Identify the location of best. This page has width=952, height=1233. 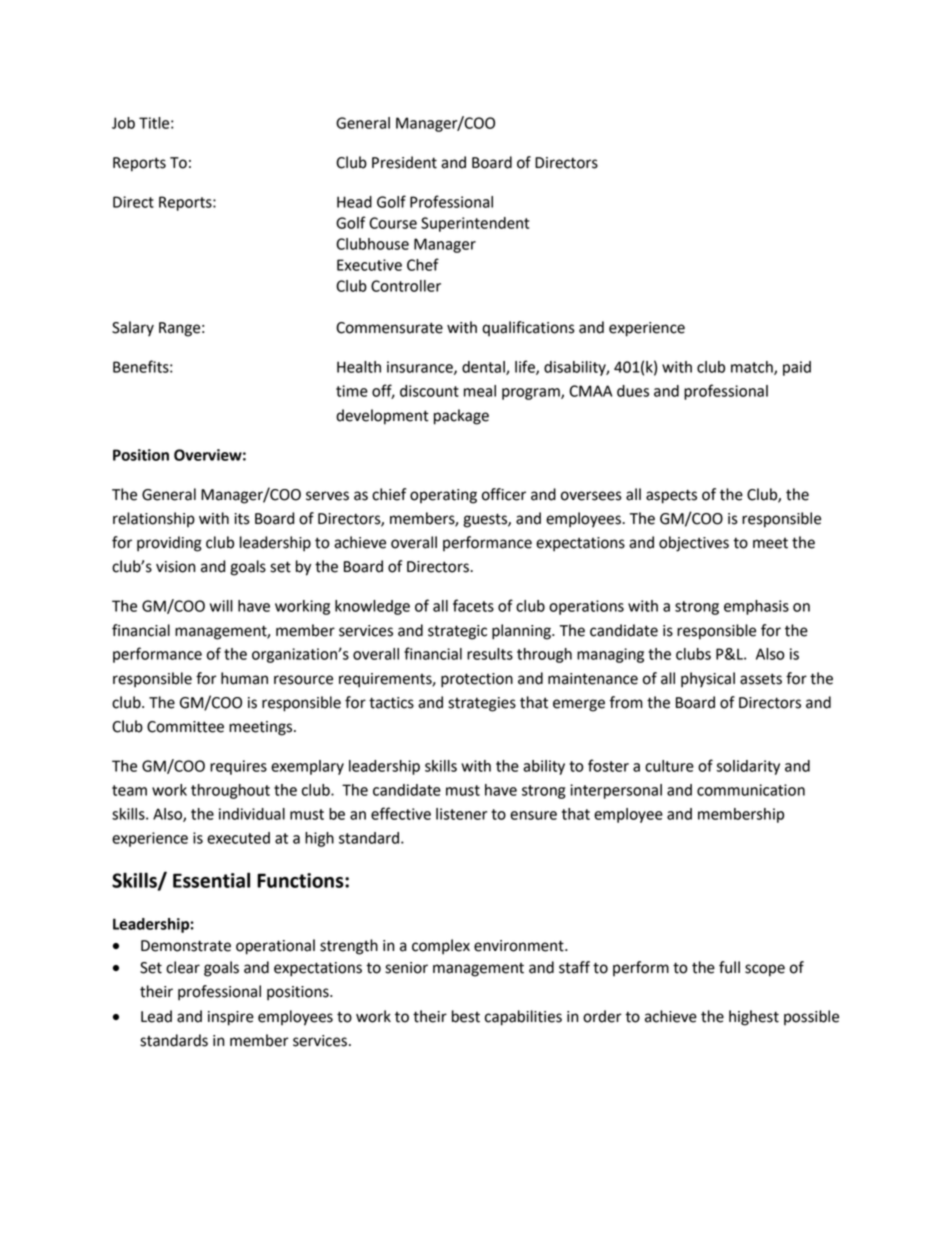
(466, 1016).
